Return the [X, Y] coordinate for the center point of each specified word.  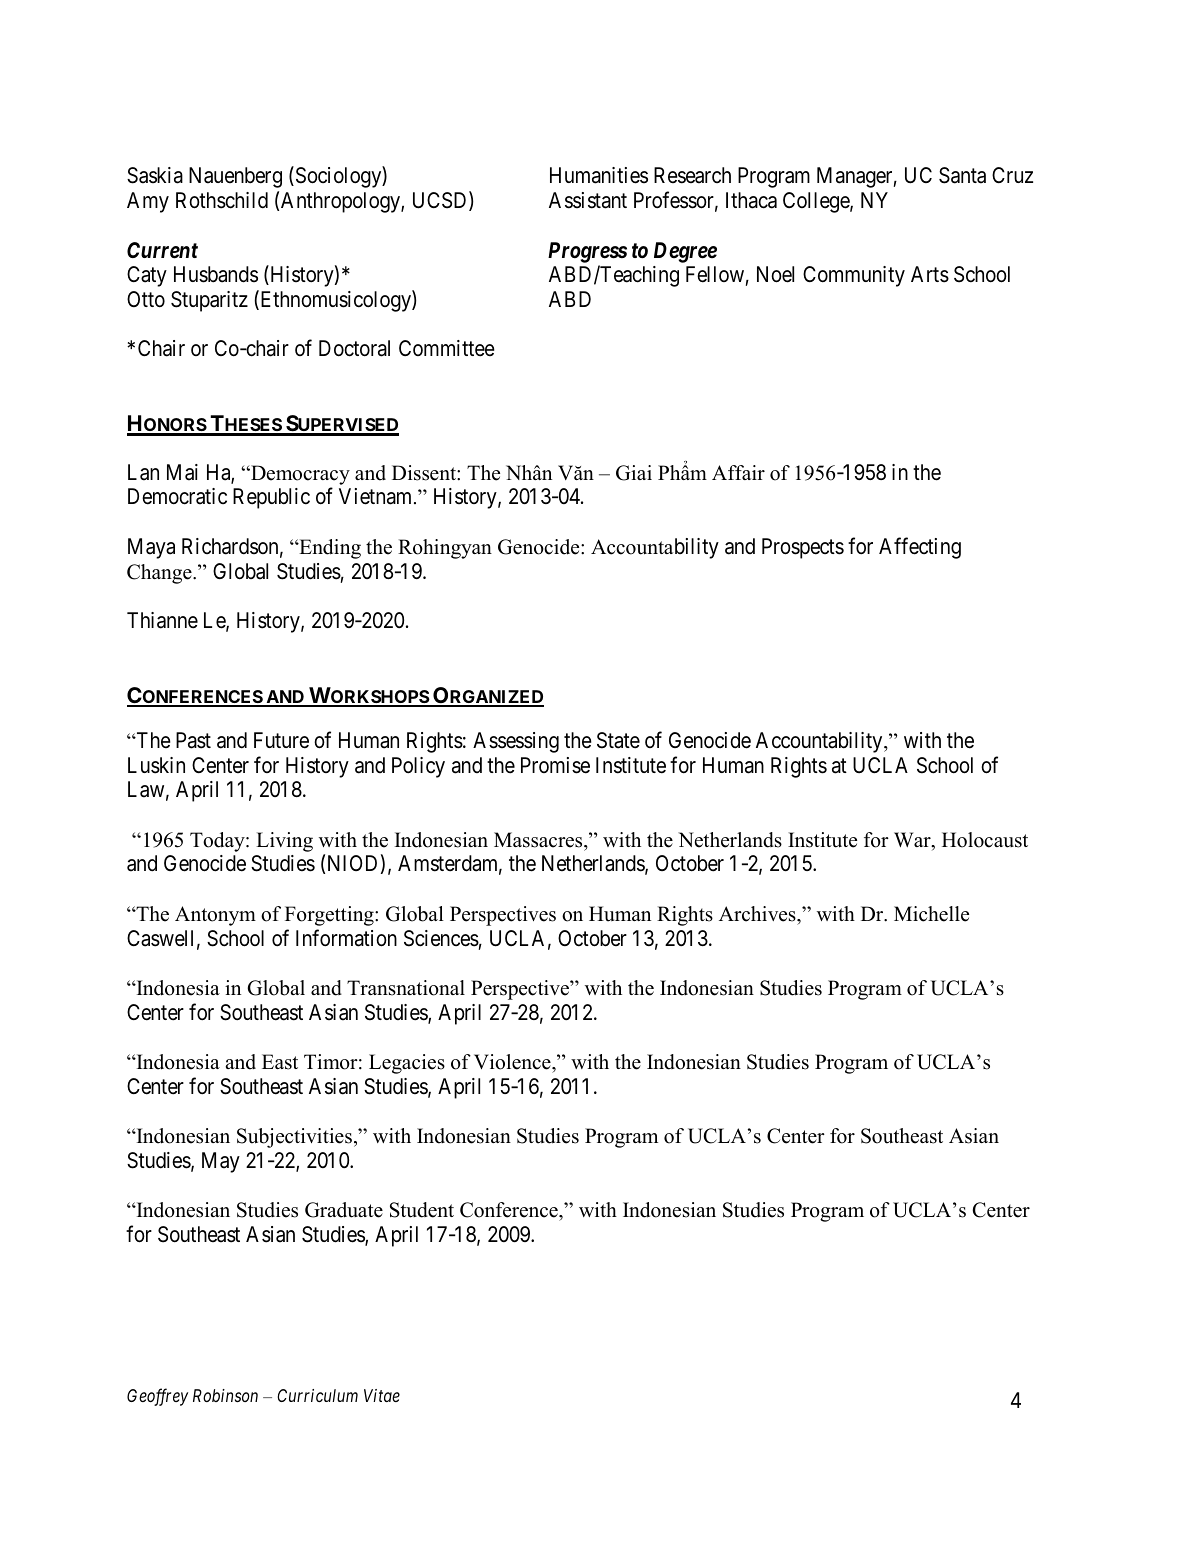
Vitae [382, 1395]
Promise [555, 765]
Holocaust [985, 840]
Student [422, 1210]
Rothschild [222, 200]
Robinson [225, 1395]
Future [281, 740]
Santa [962, 175]
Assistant [588, 200]
